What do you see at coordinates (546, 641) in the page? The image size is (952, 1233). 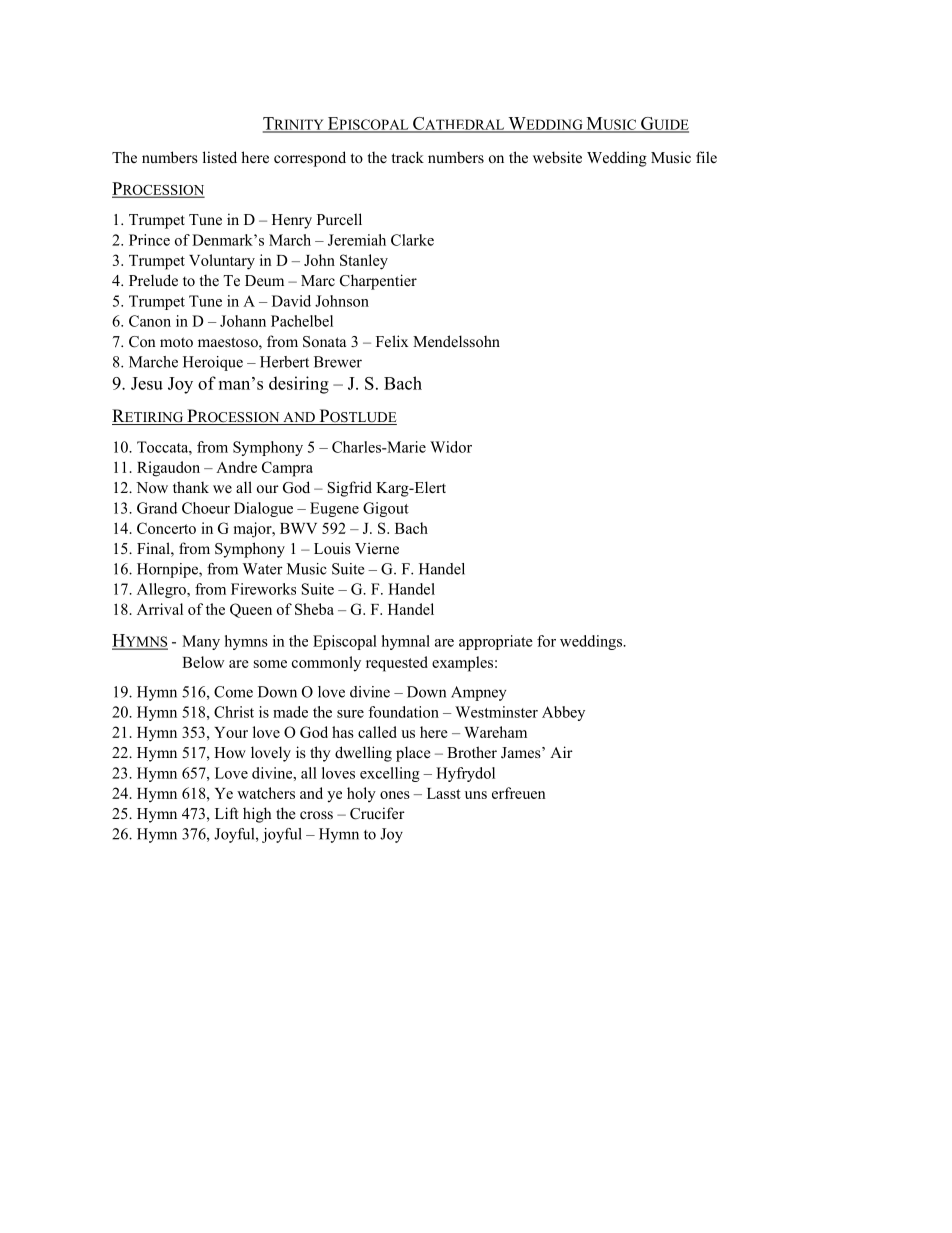 I see `for` at bounding box center [546, 641].
